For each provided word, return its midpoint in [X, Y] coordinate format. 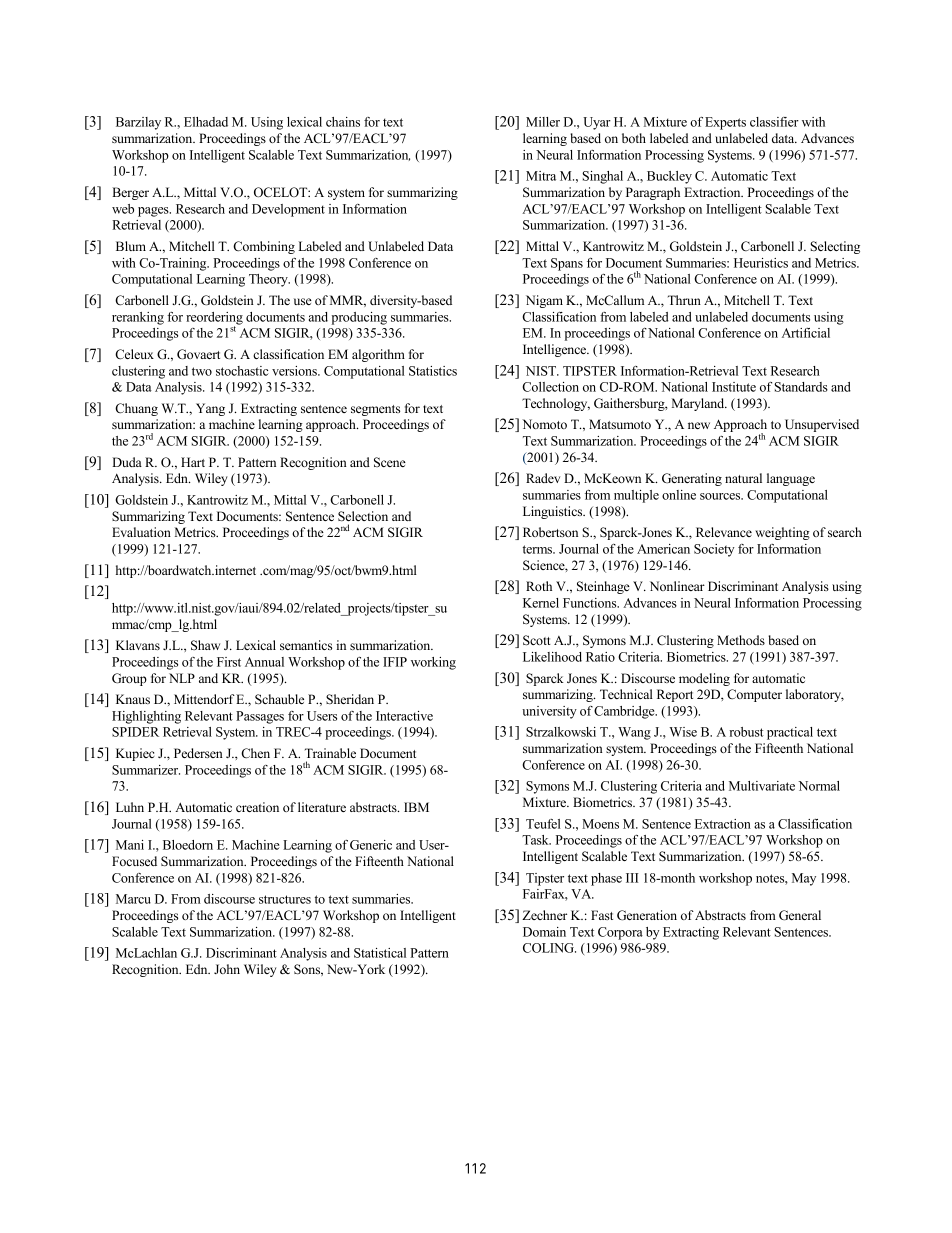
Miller [543, 122]
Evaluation [141, 532]
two [202, 371]
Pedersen [198, 753]
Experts [725, 123]
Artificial [806, 333]
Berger [130, 193]
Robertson [550, 532]
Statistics [433, 371]
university [549, 712]
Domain [544, 932]
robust [746, 732]
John [227, 969]
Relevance [724, 532]
